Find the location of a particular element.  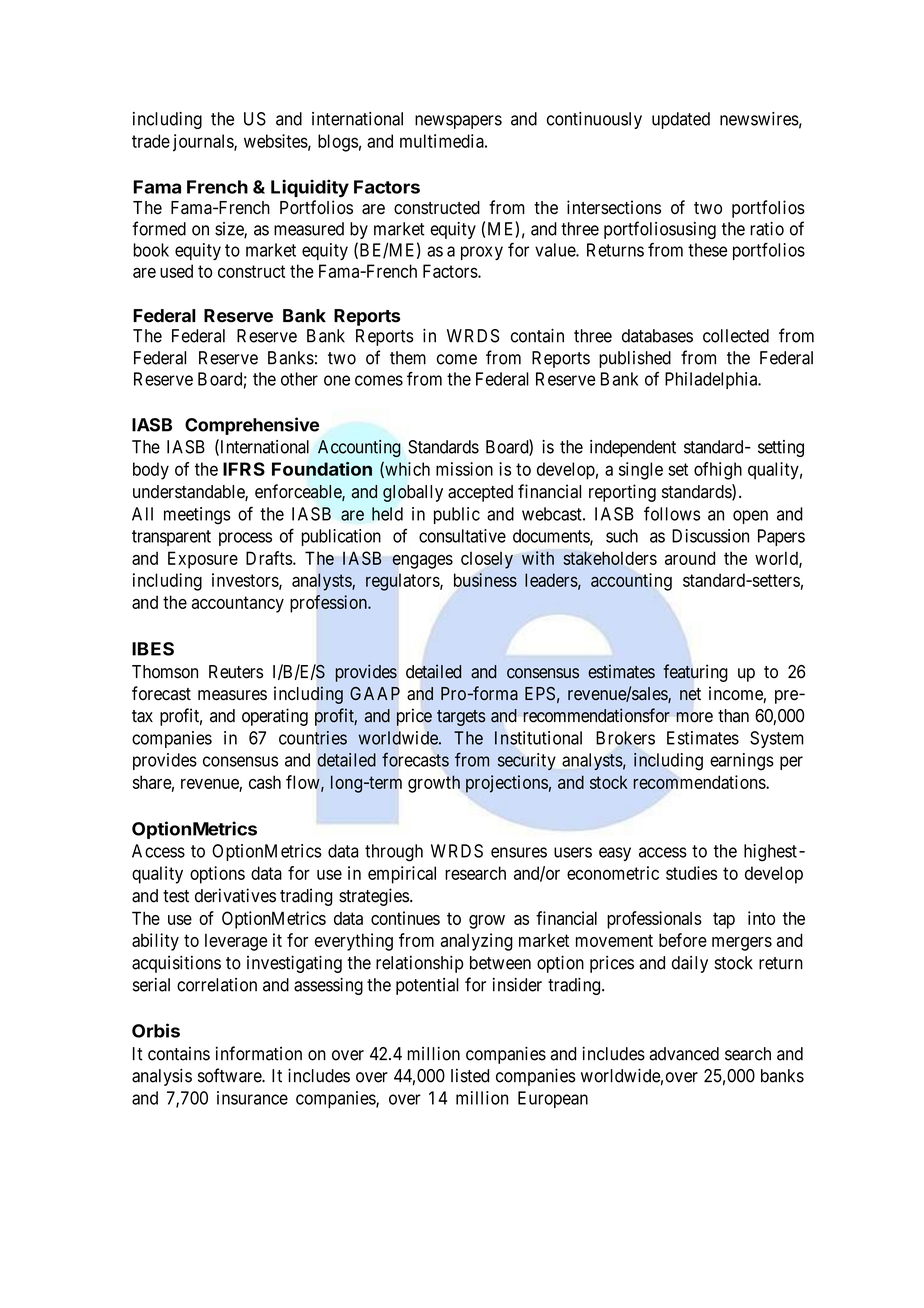

mission is located at coordinates (464, 469).
